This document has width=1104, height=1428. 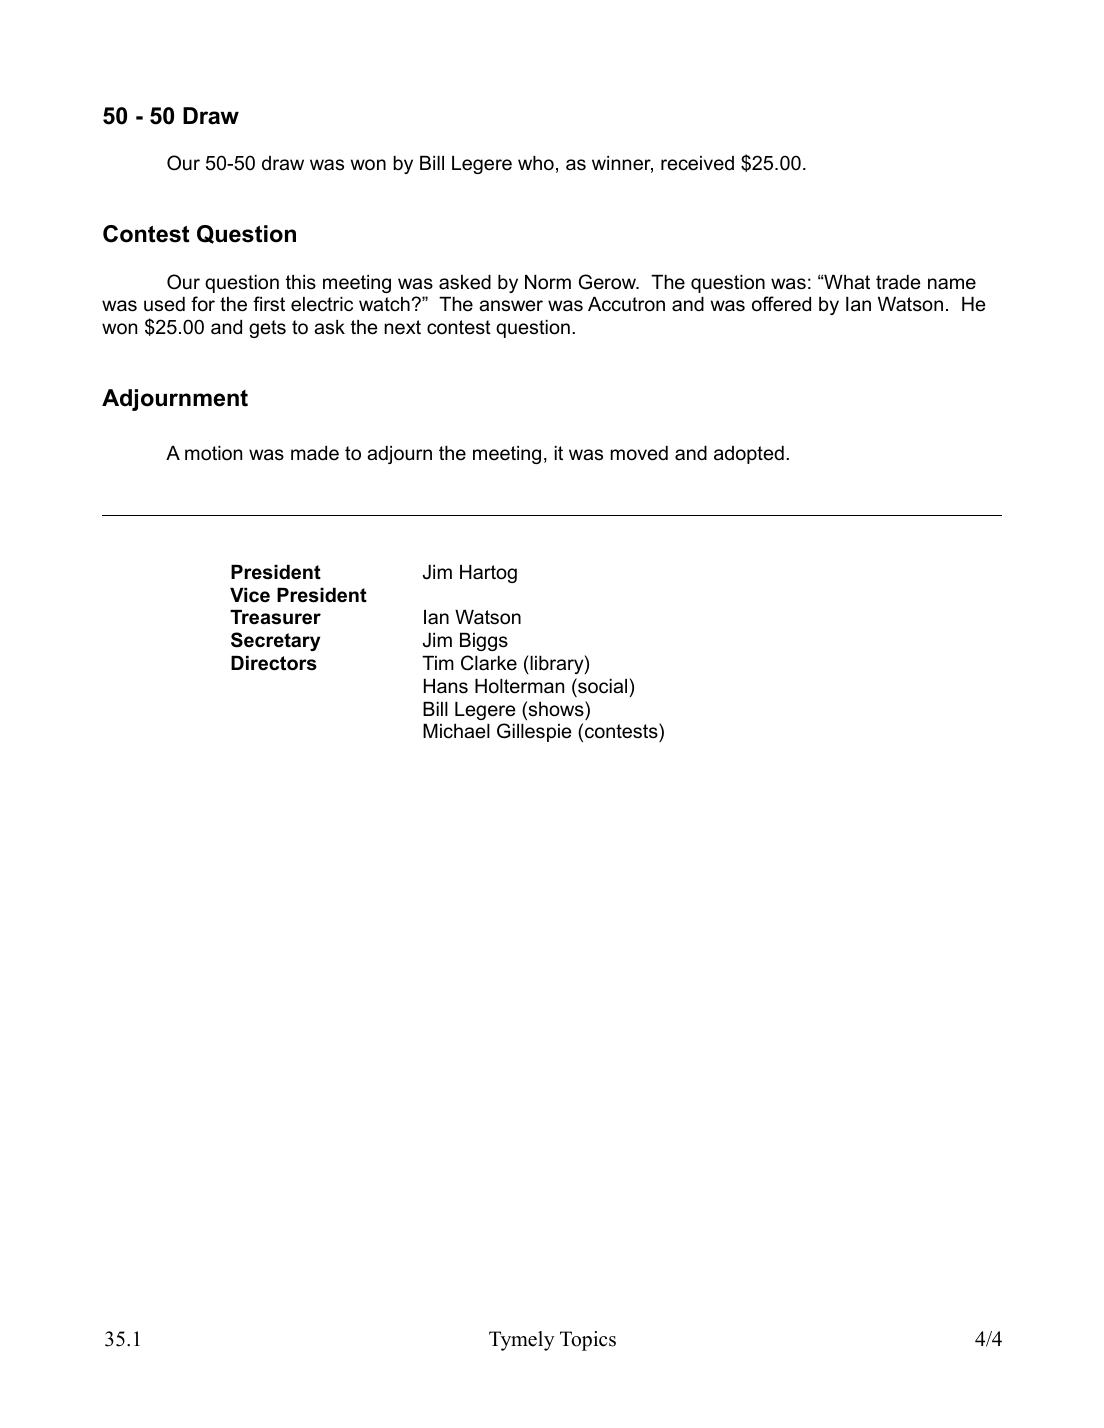 What do you see at coordinates (601, 686) in the document?
I see `social` at bounding box center [601, 686].
